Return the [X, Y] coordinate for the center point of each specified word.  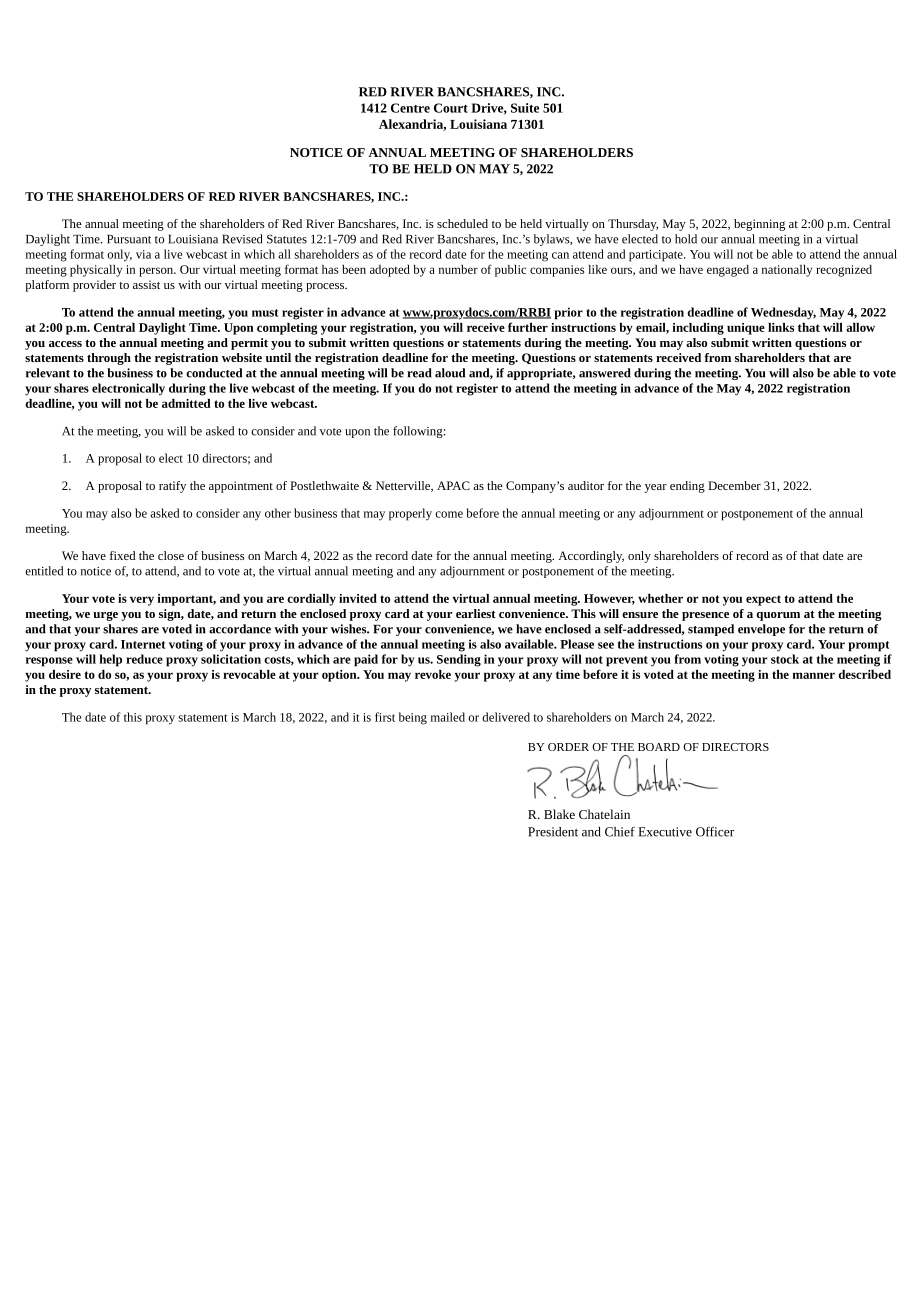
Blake [559, 814]
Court [451, 108]
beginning [759, 225]
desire [65, 674]
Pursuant [129, 239]
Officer [715, 831]
